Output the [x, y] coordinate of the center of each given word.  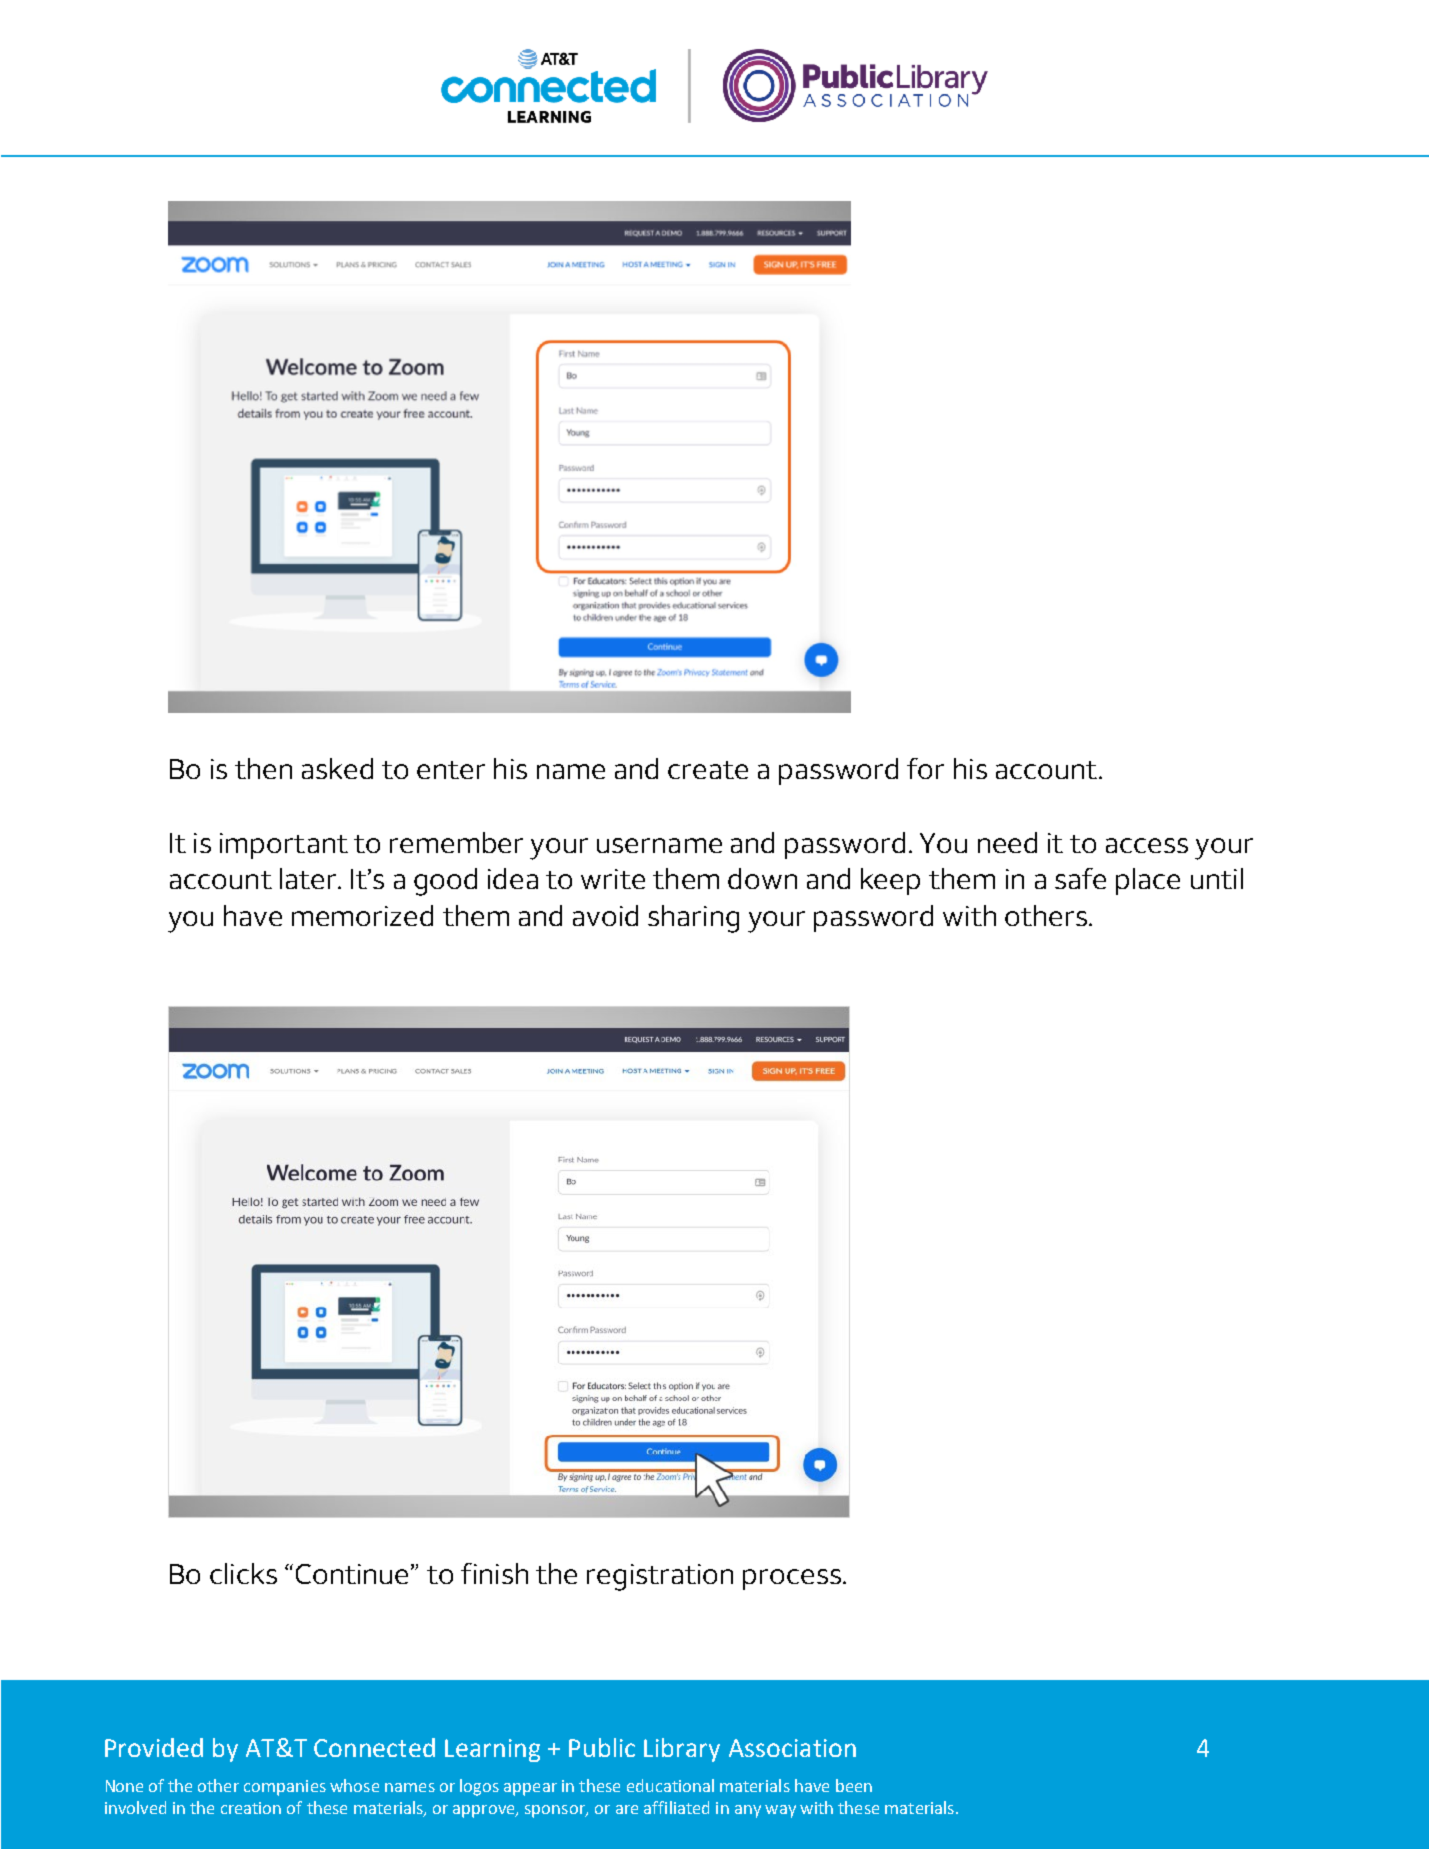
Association [792, 1748]
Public [602, 1747]
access [1147, 845]
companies [285, 1788]
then [263, 768]
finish [494, 1573]
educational [670, 1785]
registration [660, 1577]
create [708, 770]
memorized [362, 915]
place [1148, 881]
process [792, 1579]
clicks [243, 1573]
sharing [693, 919]
